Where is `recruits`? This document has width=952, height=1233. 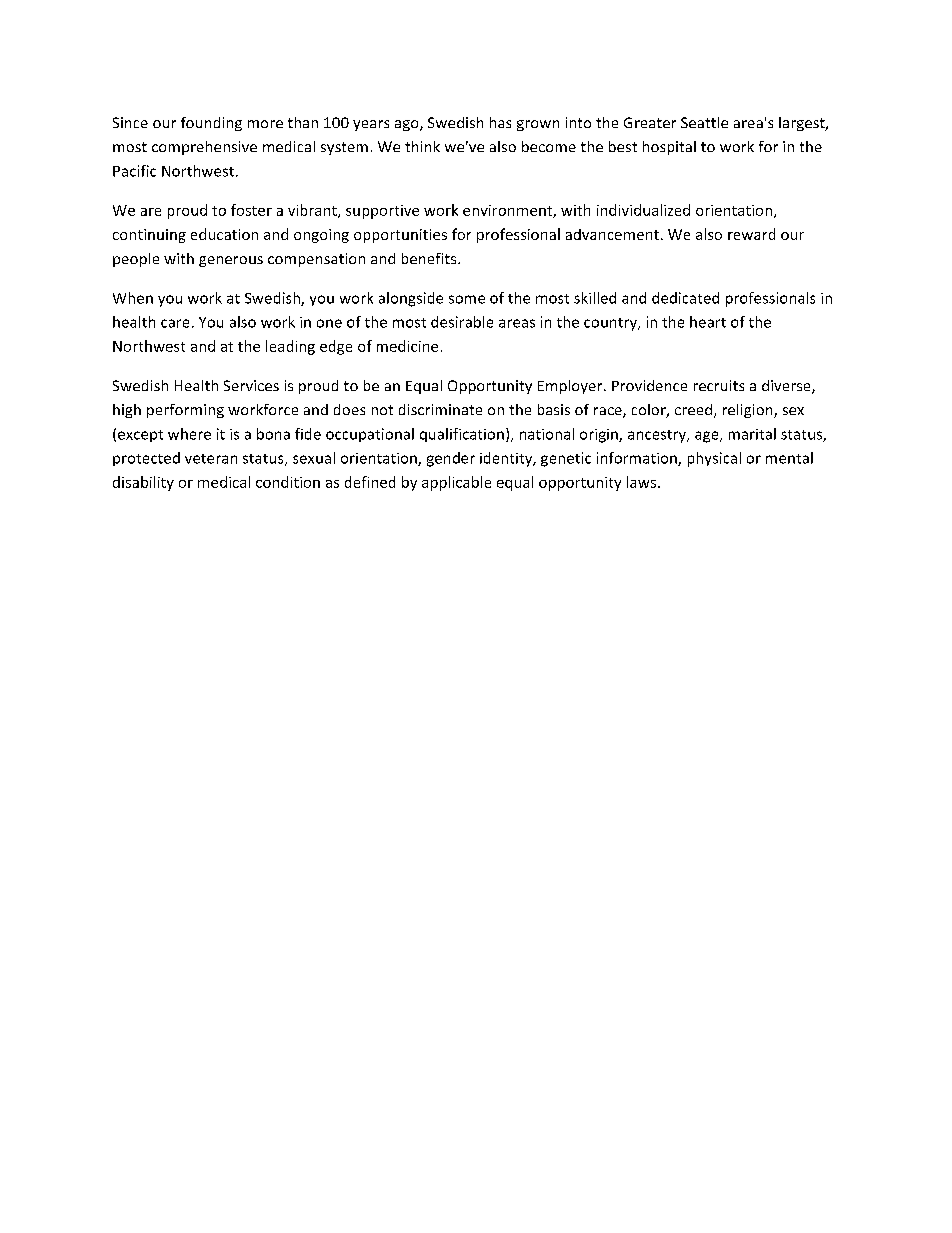
recruits is located at coordinates (719, 385).
